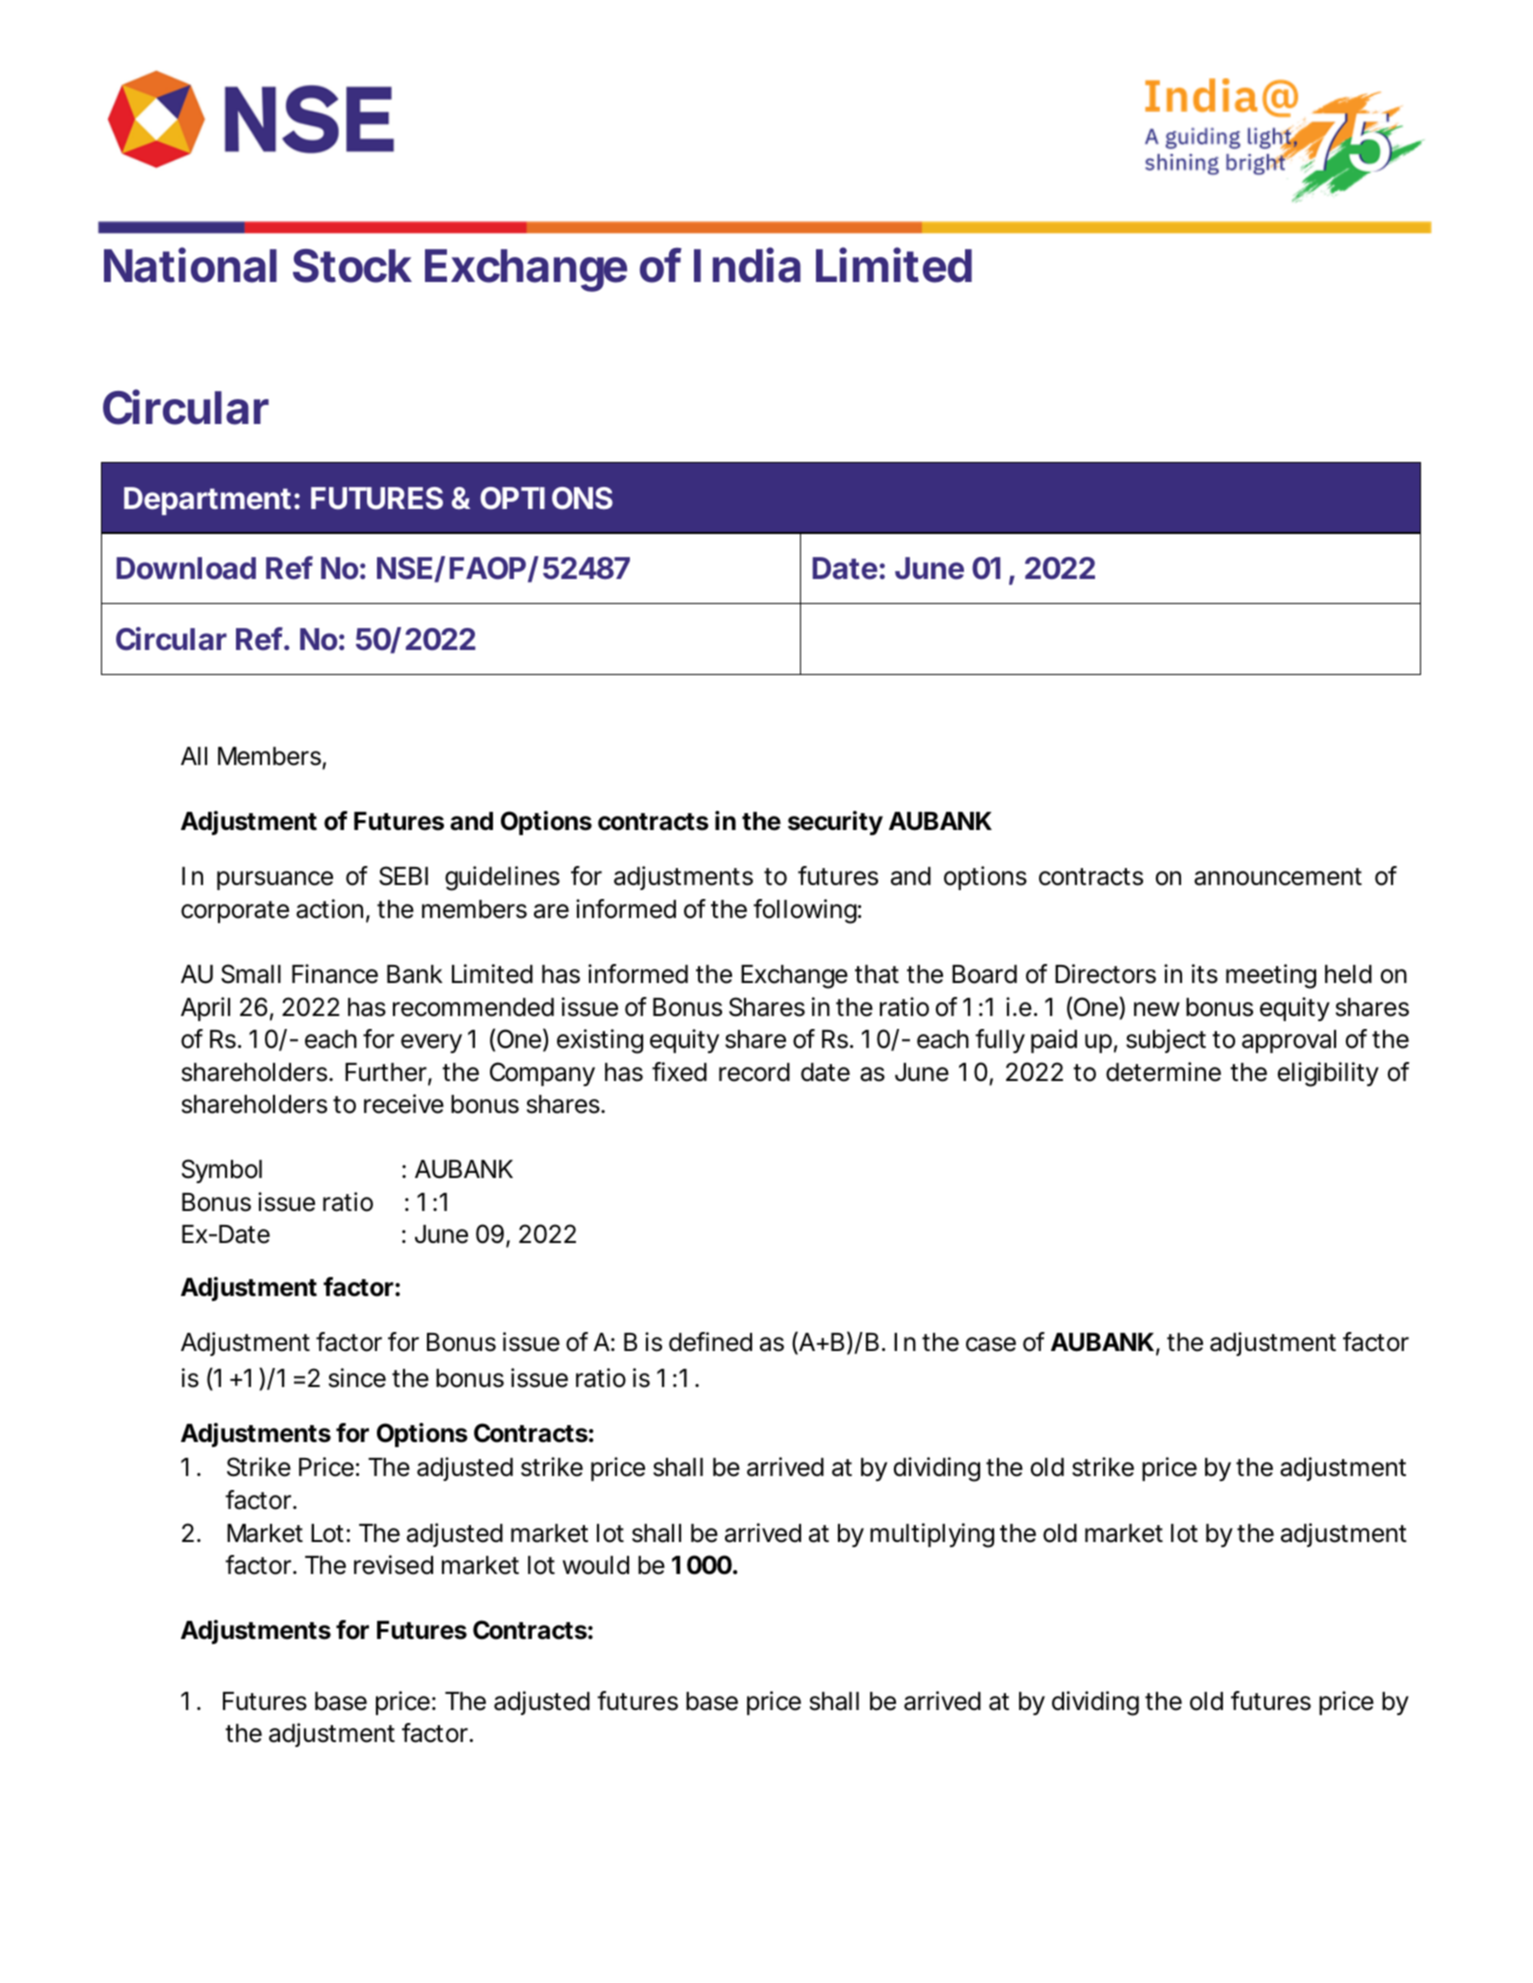 The width and height of the screenshot is (1533, 1983). Describe the element at coordinates (1278, 877) in the screenshot. I see `announcement` at that location.
